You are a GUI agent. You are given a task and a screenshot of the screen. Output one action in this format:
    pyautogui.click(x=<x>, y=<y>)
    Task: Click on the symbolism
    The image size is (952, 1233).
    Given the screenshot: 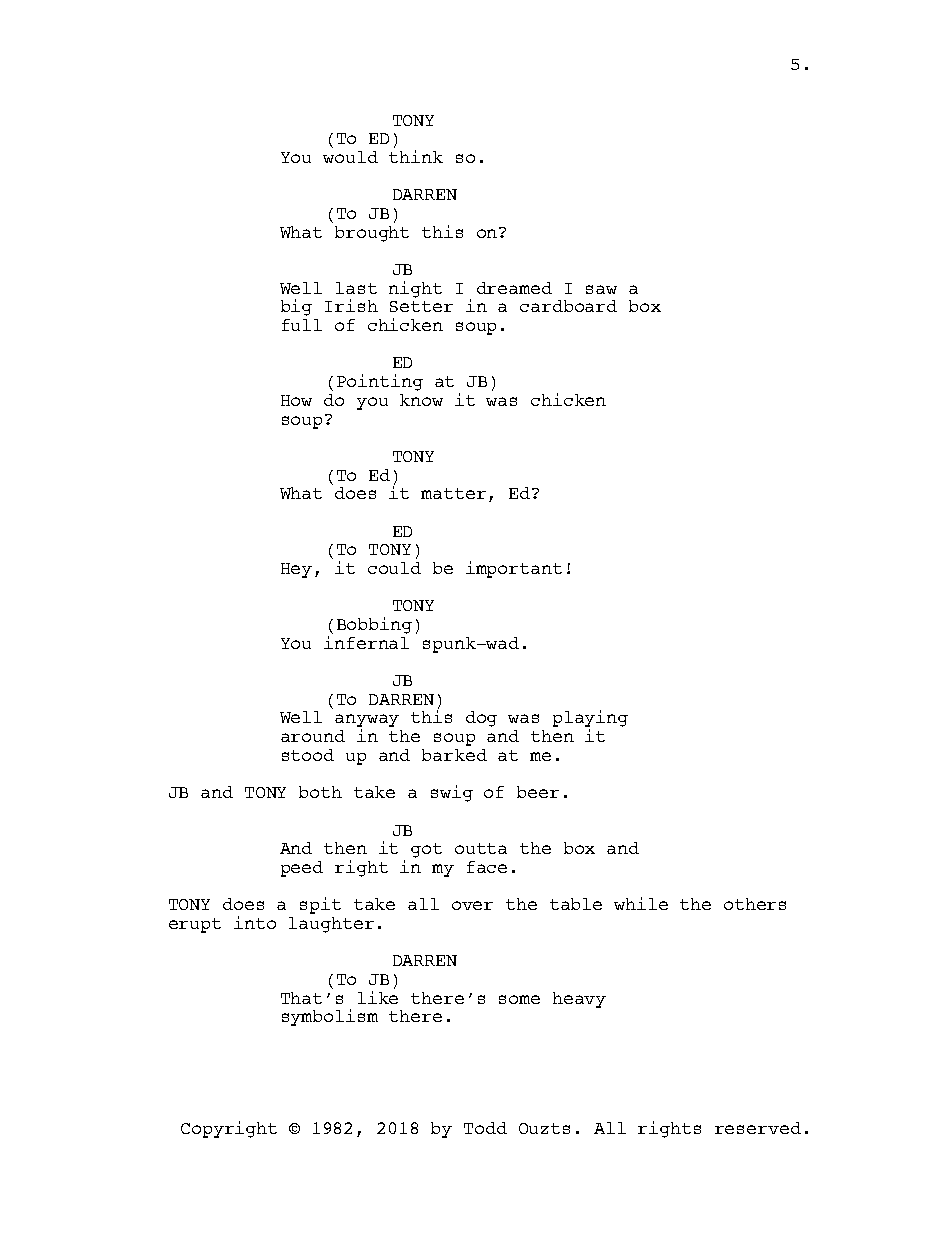 What is the action you would take?
    pyautogui.click(x=330, y=1017)
